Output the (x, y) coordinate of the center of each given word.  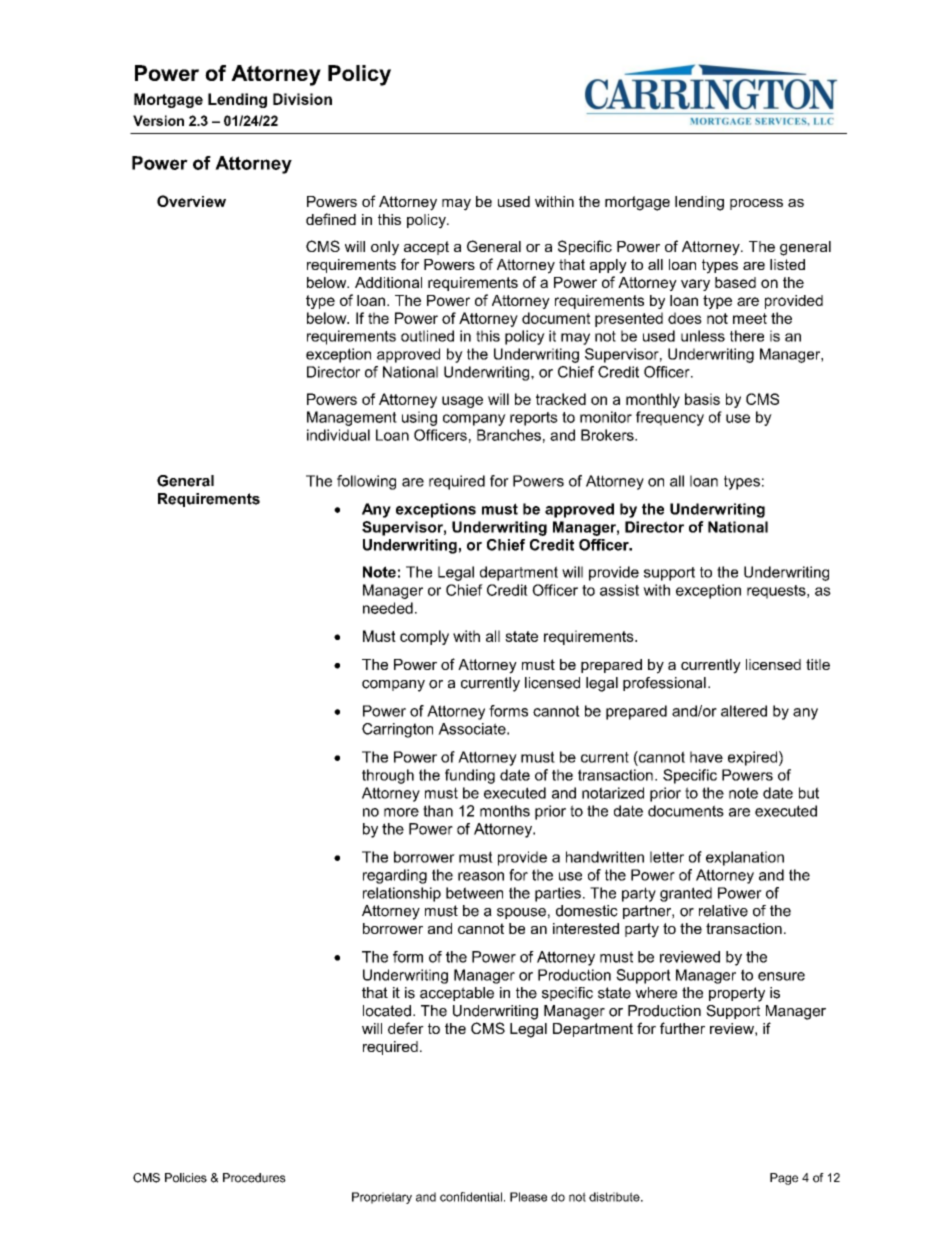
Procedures (254, 1178)
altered (744, 711)
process (756, 204)
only (385, 248)
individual (338, 435)
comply (424, 637)
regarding (395, 876)
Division (302, 99)
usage (462, 402)
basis (702, 399)
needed (388, 608)
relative (723, 911)
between (474, 893)
